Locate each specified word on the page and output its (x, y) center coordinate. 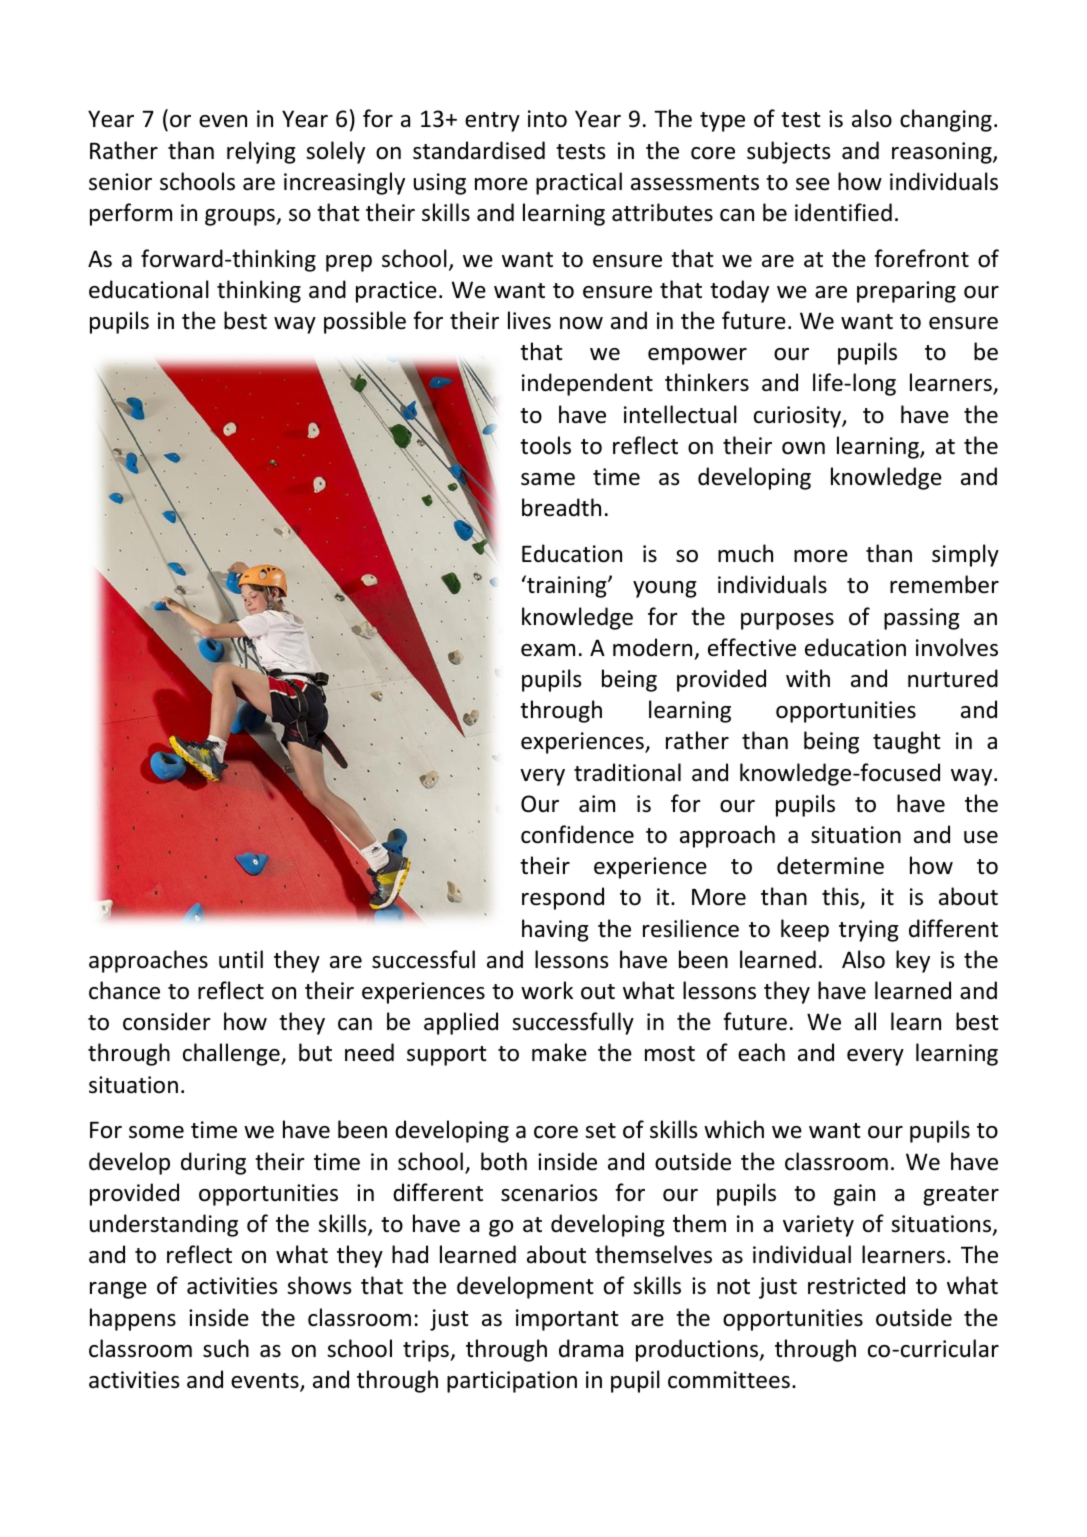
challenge (232, 1054)
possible (365, 322)
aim (597, 804)
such (226, 1348)
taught (907, 742)
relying (261, 152)
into (547, 119)
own (803, 448)
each (761, 1052)
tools (545, 445)
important (567, 1320)
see (813, 184)
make (559, 1052)
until (241, 959)
